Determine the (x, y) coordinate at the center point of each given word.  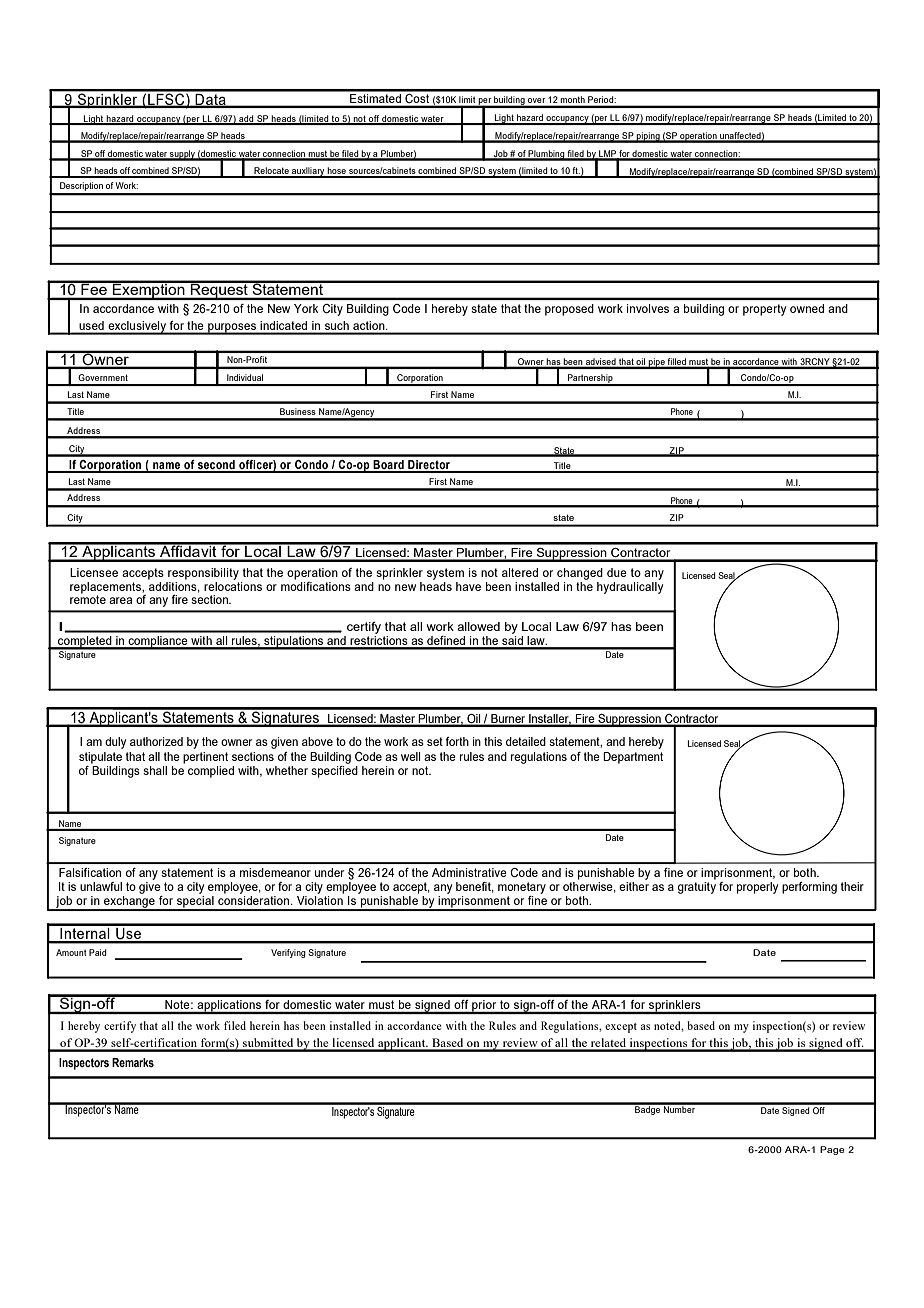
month (573, 99)
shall (155, 770)
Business (298, 411)
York (306, 308)
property (764, 310)
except (621, 1028)
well (411, 756)
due (617, 572)
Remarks (133, 1062)
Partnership (590, 380)
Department (633, 758)
